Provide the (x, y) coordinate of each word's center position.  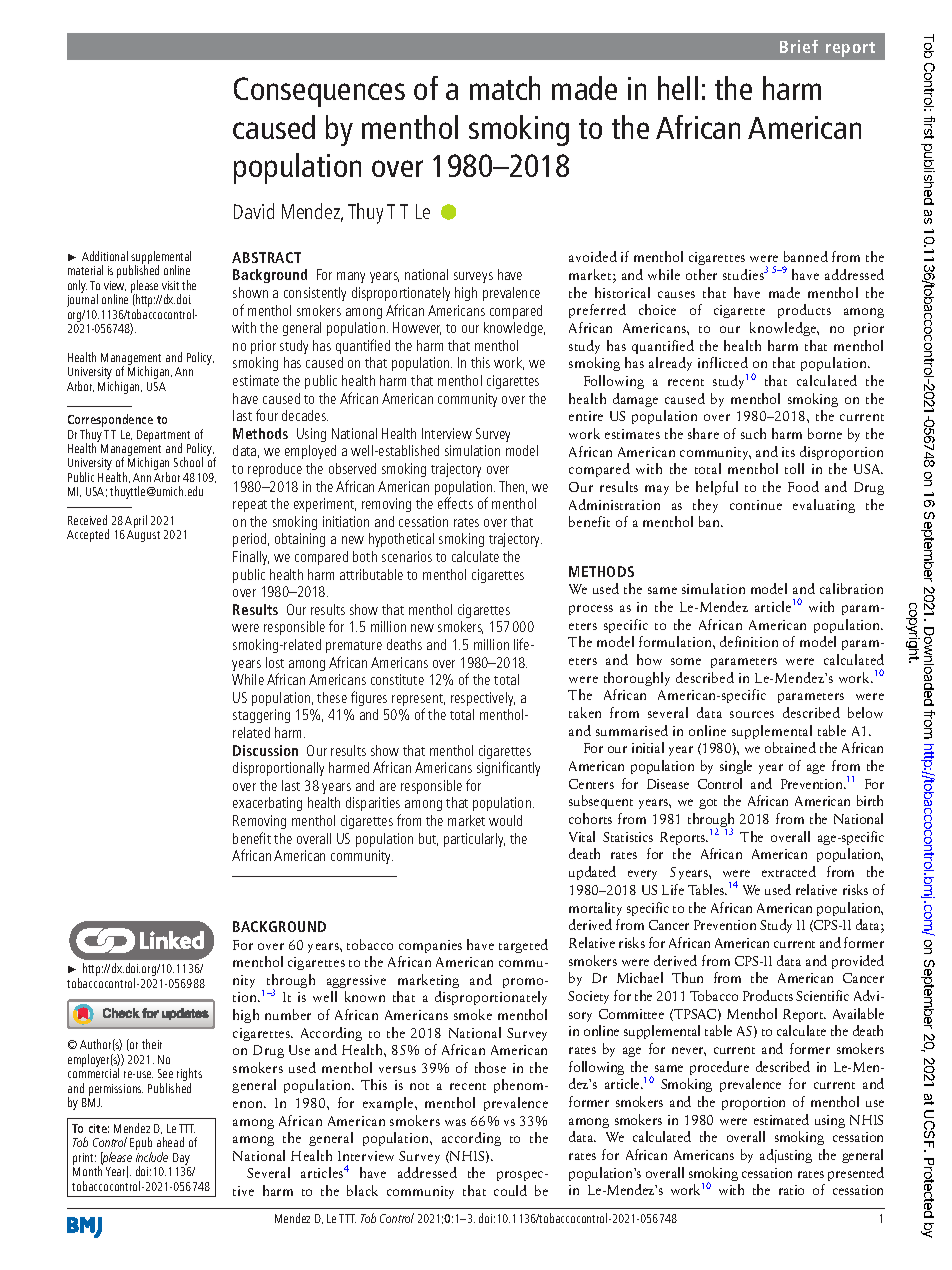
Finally (251, 558)
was (455, 1122)
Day (182, 1160)
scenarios (407, 556)
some (686, 661)
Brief (799, 46)
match (505, 88)
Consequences (319, 92)
